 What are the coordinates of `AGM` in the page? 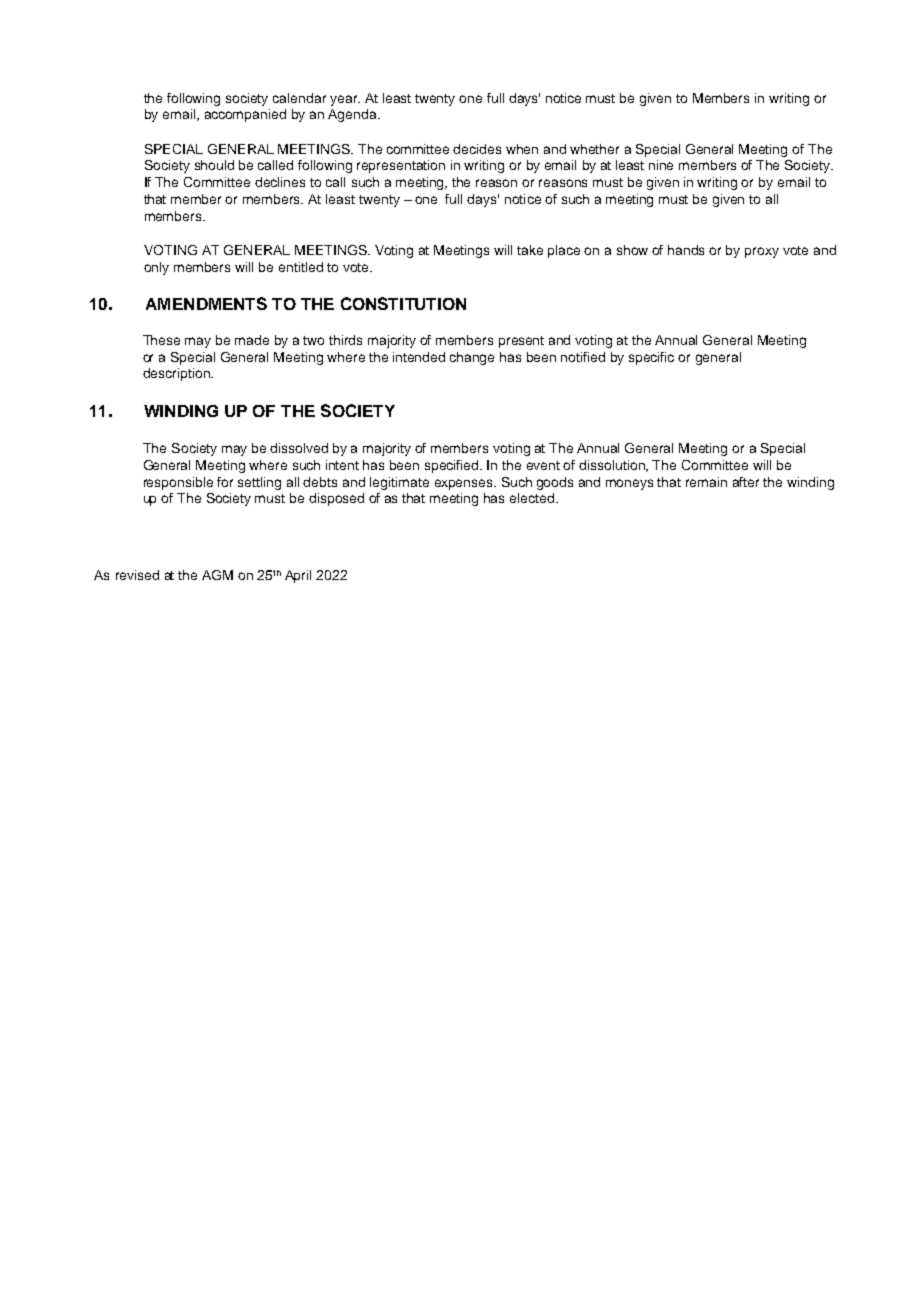 It's located at (217, 575).
